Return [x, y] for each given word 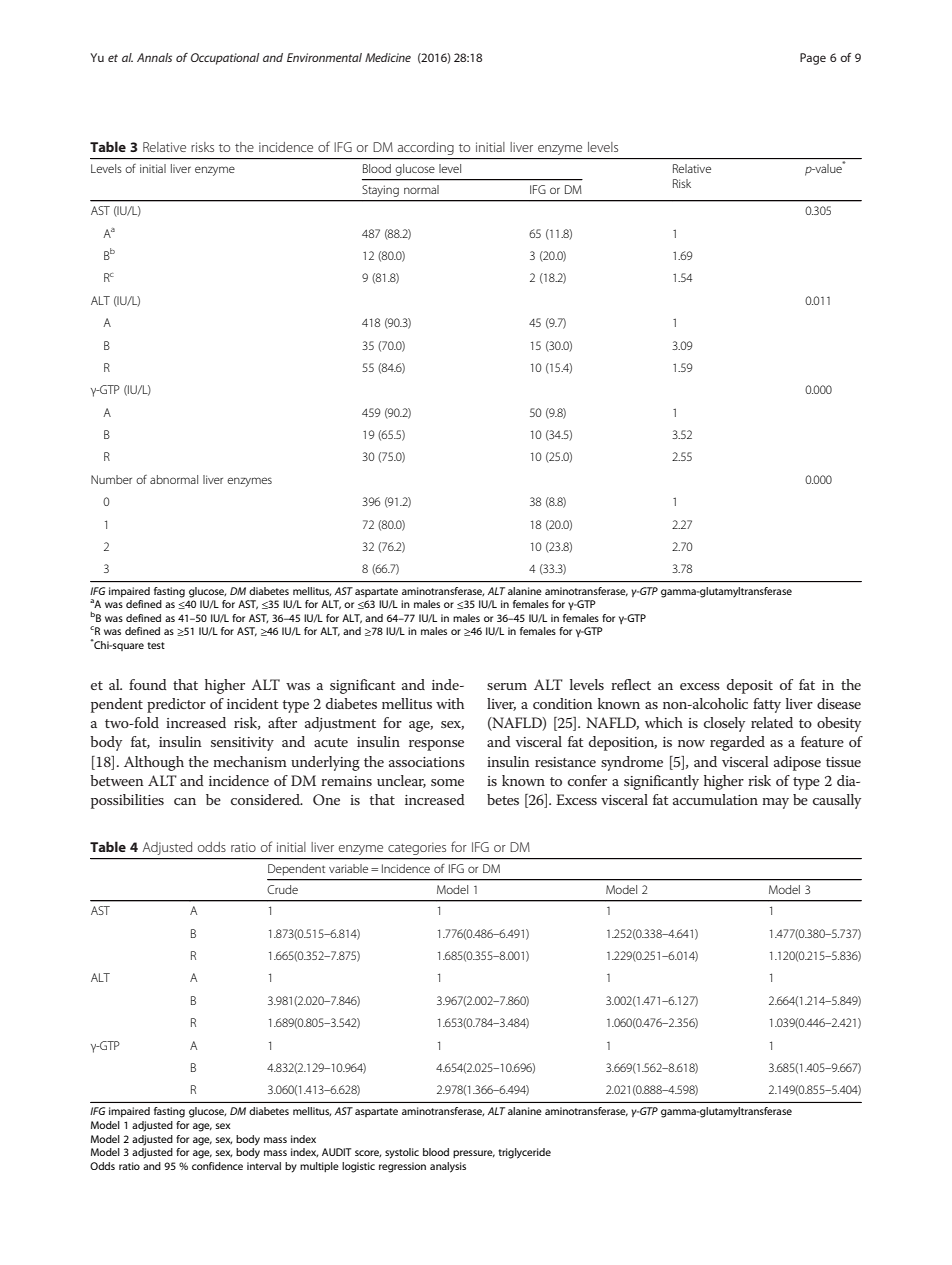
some [447, 782]
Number [111, 479]
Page [813, 59]
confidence [217, 1166]
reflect [631, 684]
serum [507, 686]
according [426, 148]
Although [154, 763]
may [775, 803]
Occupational [225, 59]
